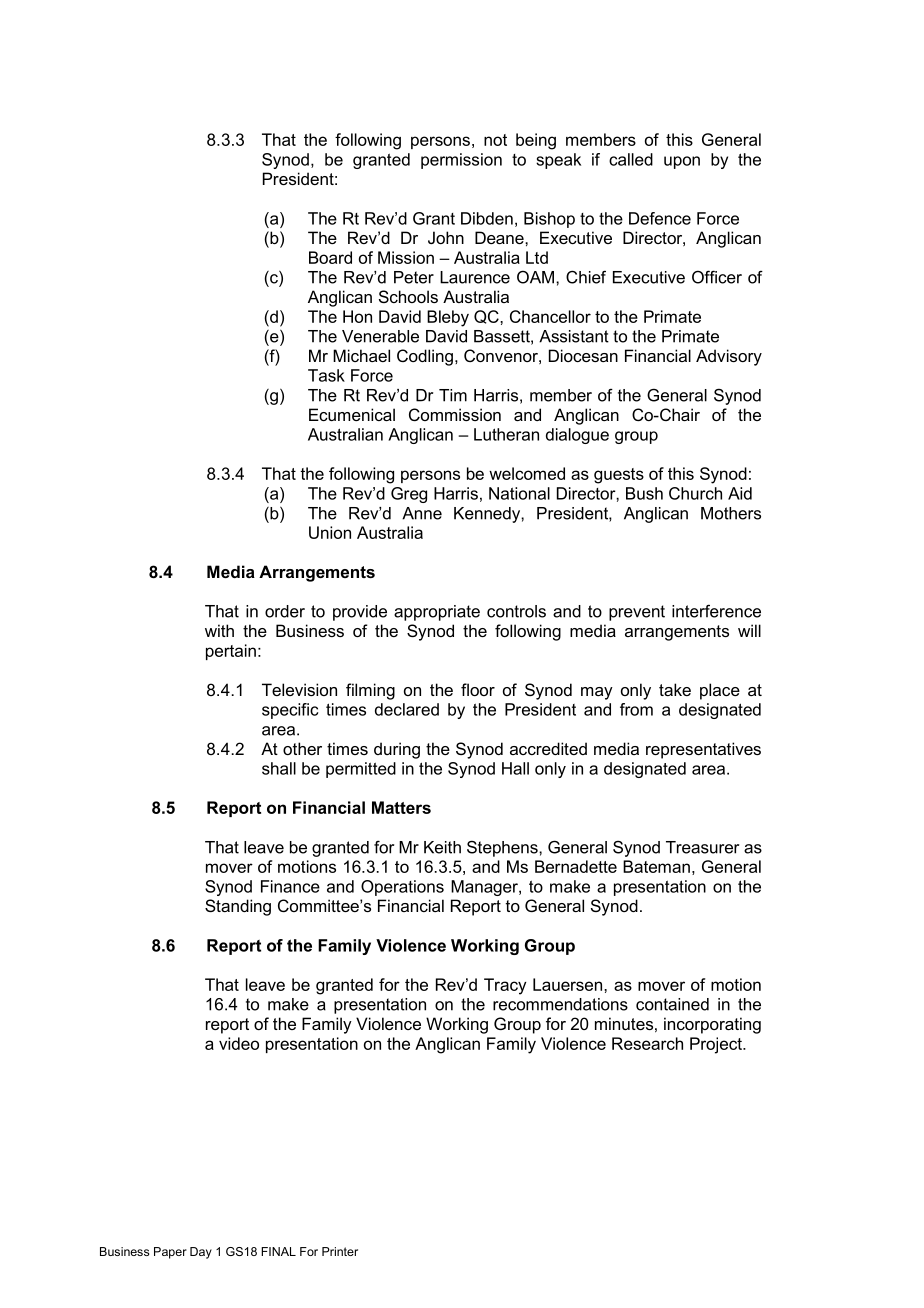 The image size is (924, 1308). What do you see at coordinates (672, 1004) in the image?
I see `contained` at bounding box center [672, 1004].
